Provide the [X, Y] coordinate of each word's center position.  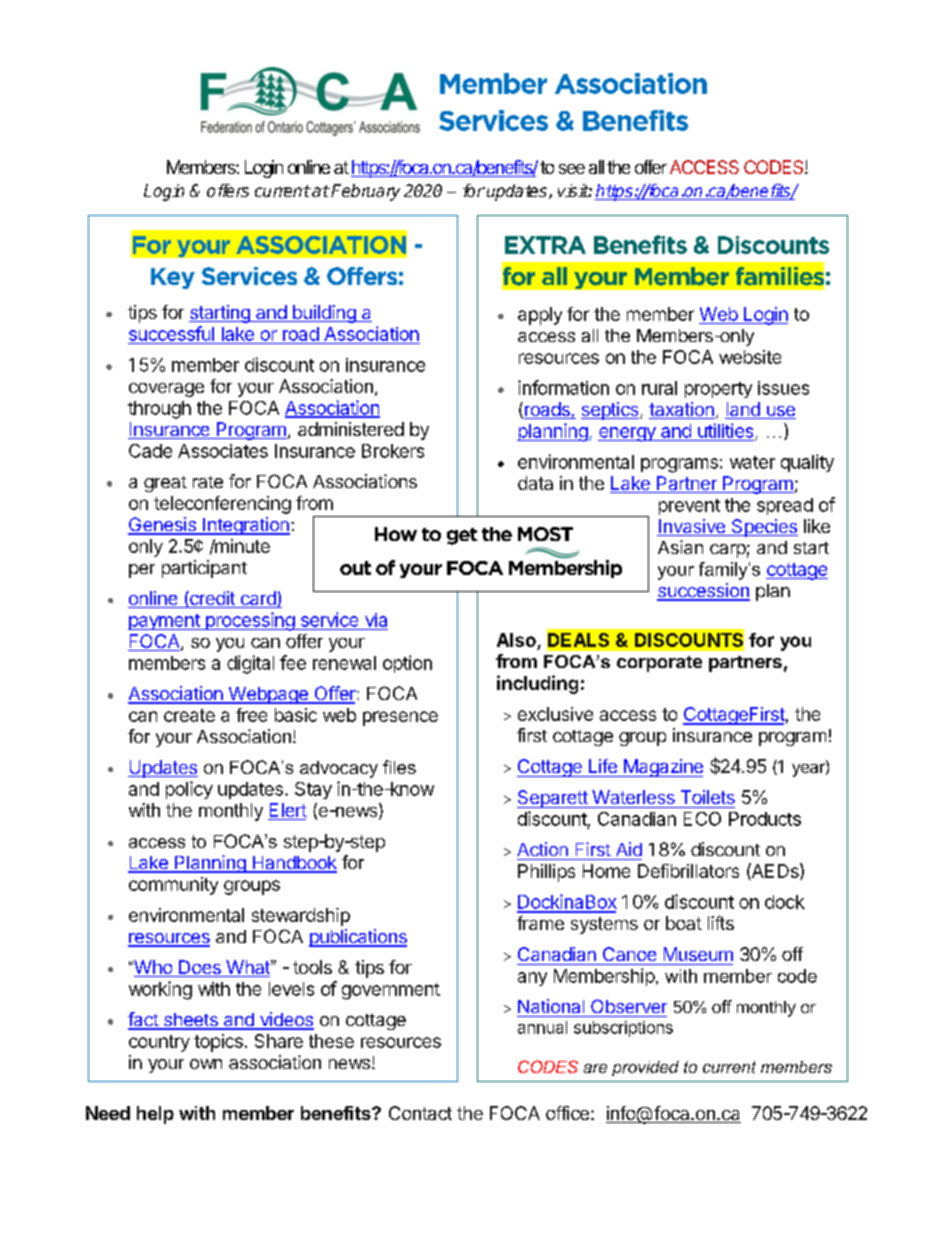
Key [173, 278]
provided [645, 1068]
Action [542, 849]
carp [728, 551]
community [173, 886]
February [364, 192]
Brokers [393, 451]
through [159, 410]
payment [165, 622]
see [572, 169]
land [743, 410]
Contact [420, 1113]
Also [516, 640]
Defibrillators [688, 871]
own [206, 1064]
